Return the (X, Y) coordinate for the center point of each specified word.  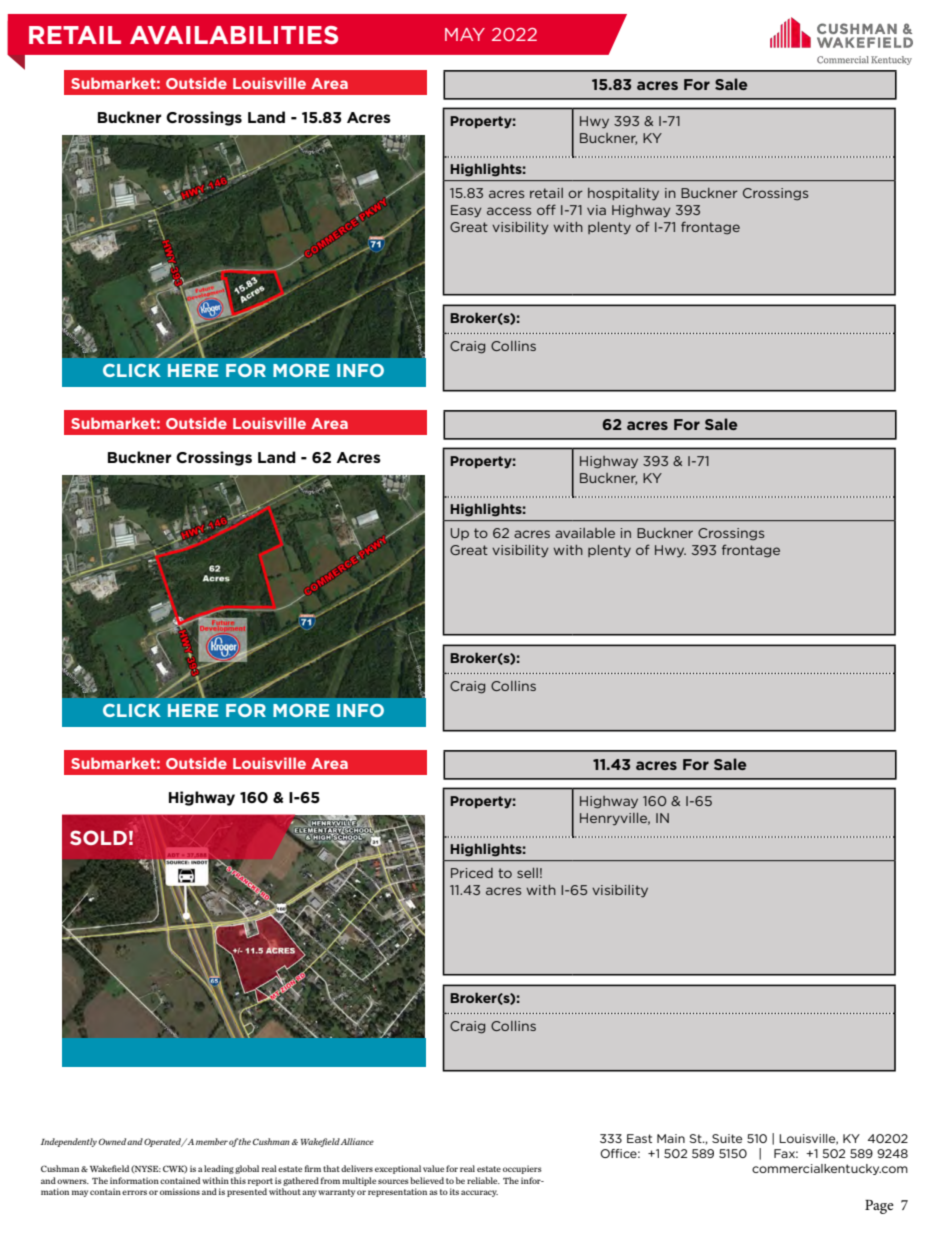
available (585, 533)
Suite (727, 1138)
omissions (180, 1191)
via (596, 210)
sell (527, 873)
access (509, 211)
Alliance (357, 1141)
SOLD (98, 837)
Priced (472, 873)
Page (879, 1207)
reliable (483, 1180)
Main (671, 1138)
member (212, 1141)
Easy (466, 211)
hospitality (623, 194)
